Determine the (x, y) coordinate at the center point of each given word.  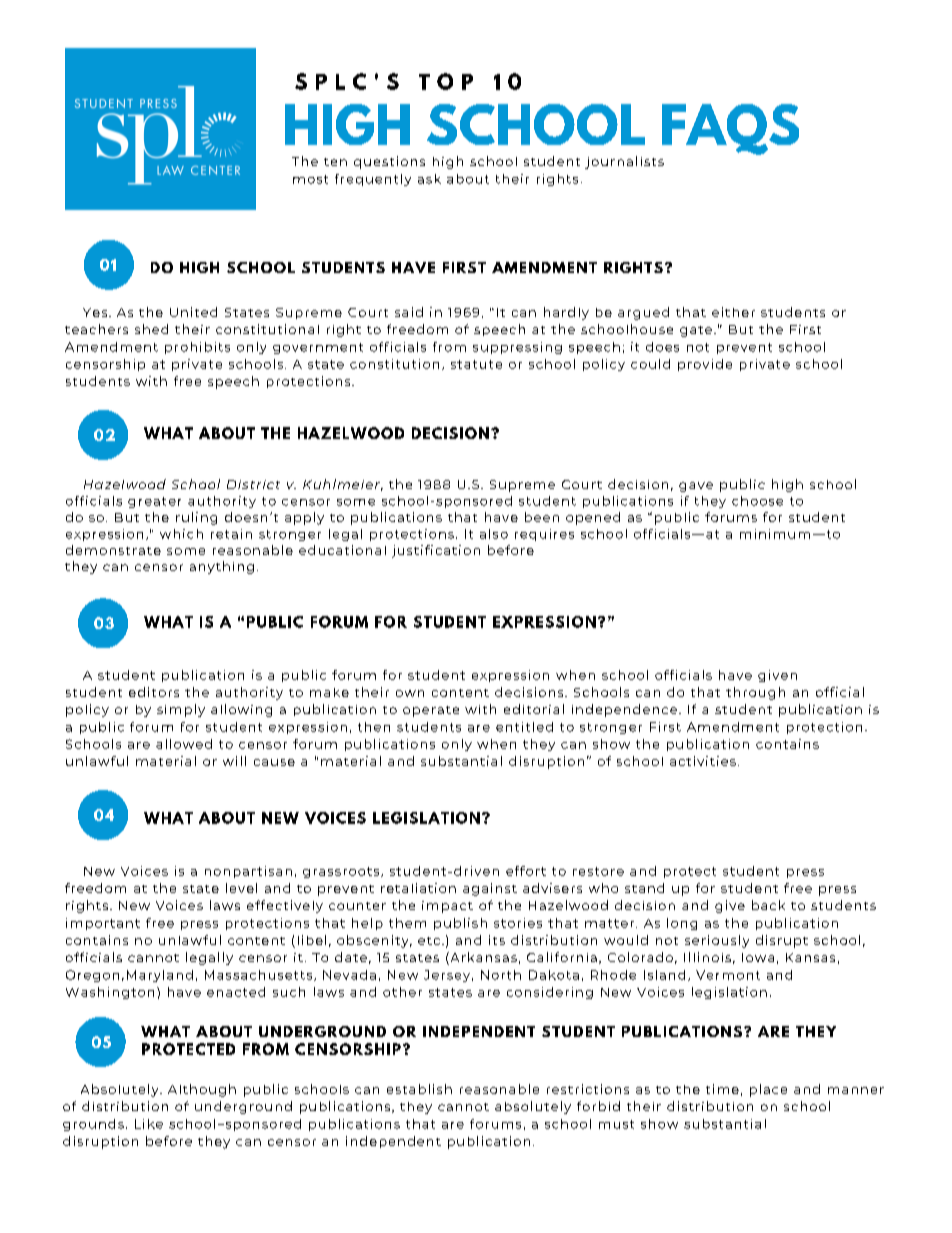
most (310, 179)
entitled (524, 727)
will (234, 761)
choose (757, 501)
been (542, 517)
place (768, 1090)
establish (419, 1089)
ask (429, 179)
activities (703, 761)
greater (154, 502)
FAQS (730, 129)
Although (202, 1090)
